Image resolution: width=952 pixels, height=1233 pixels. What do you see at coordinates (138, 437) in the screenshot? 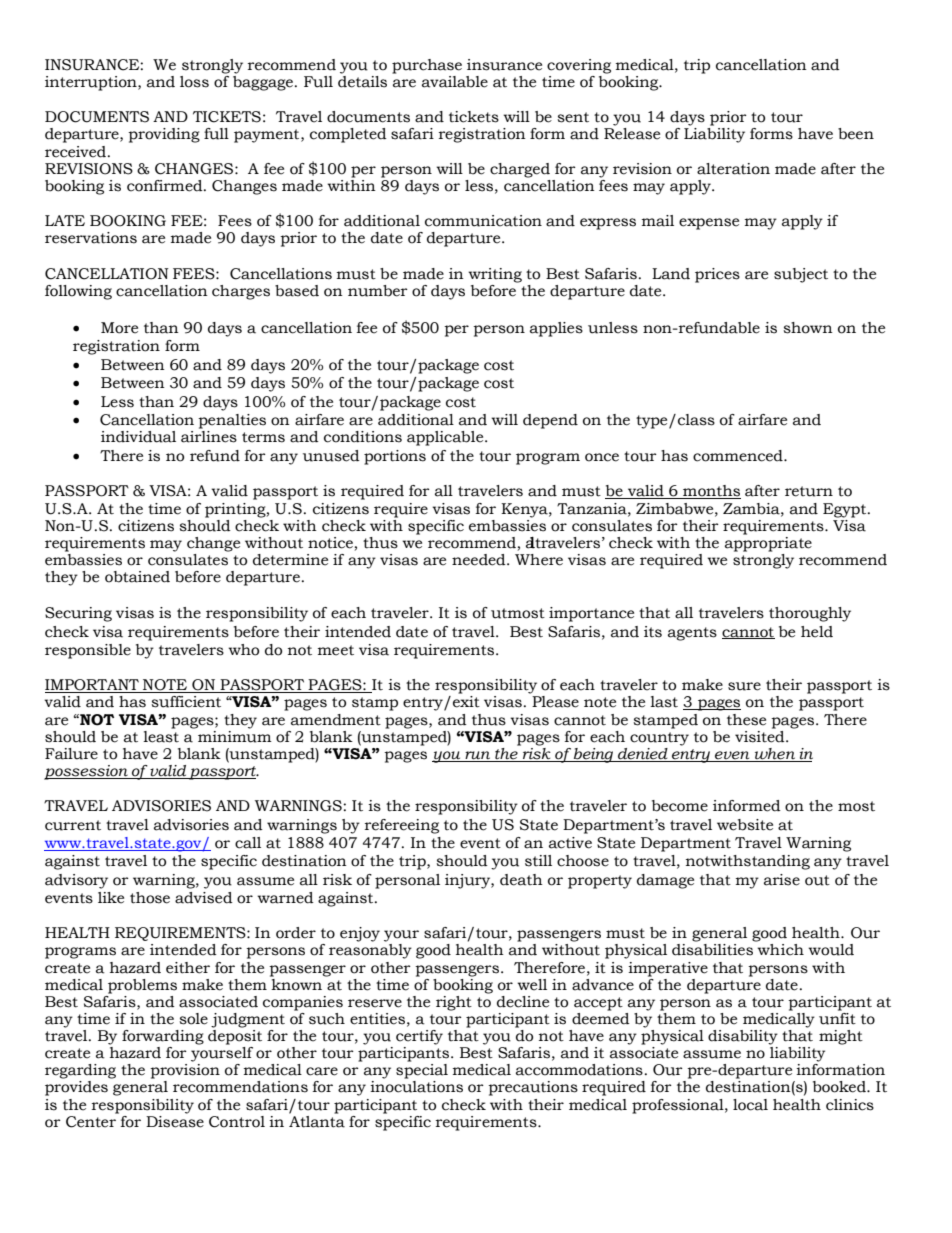
I see `individual` at bounding box center [138, 437].
